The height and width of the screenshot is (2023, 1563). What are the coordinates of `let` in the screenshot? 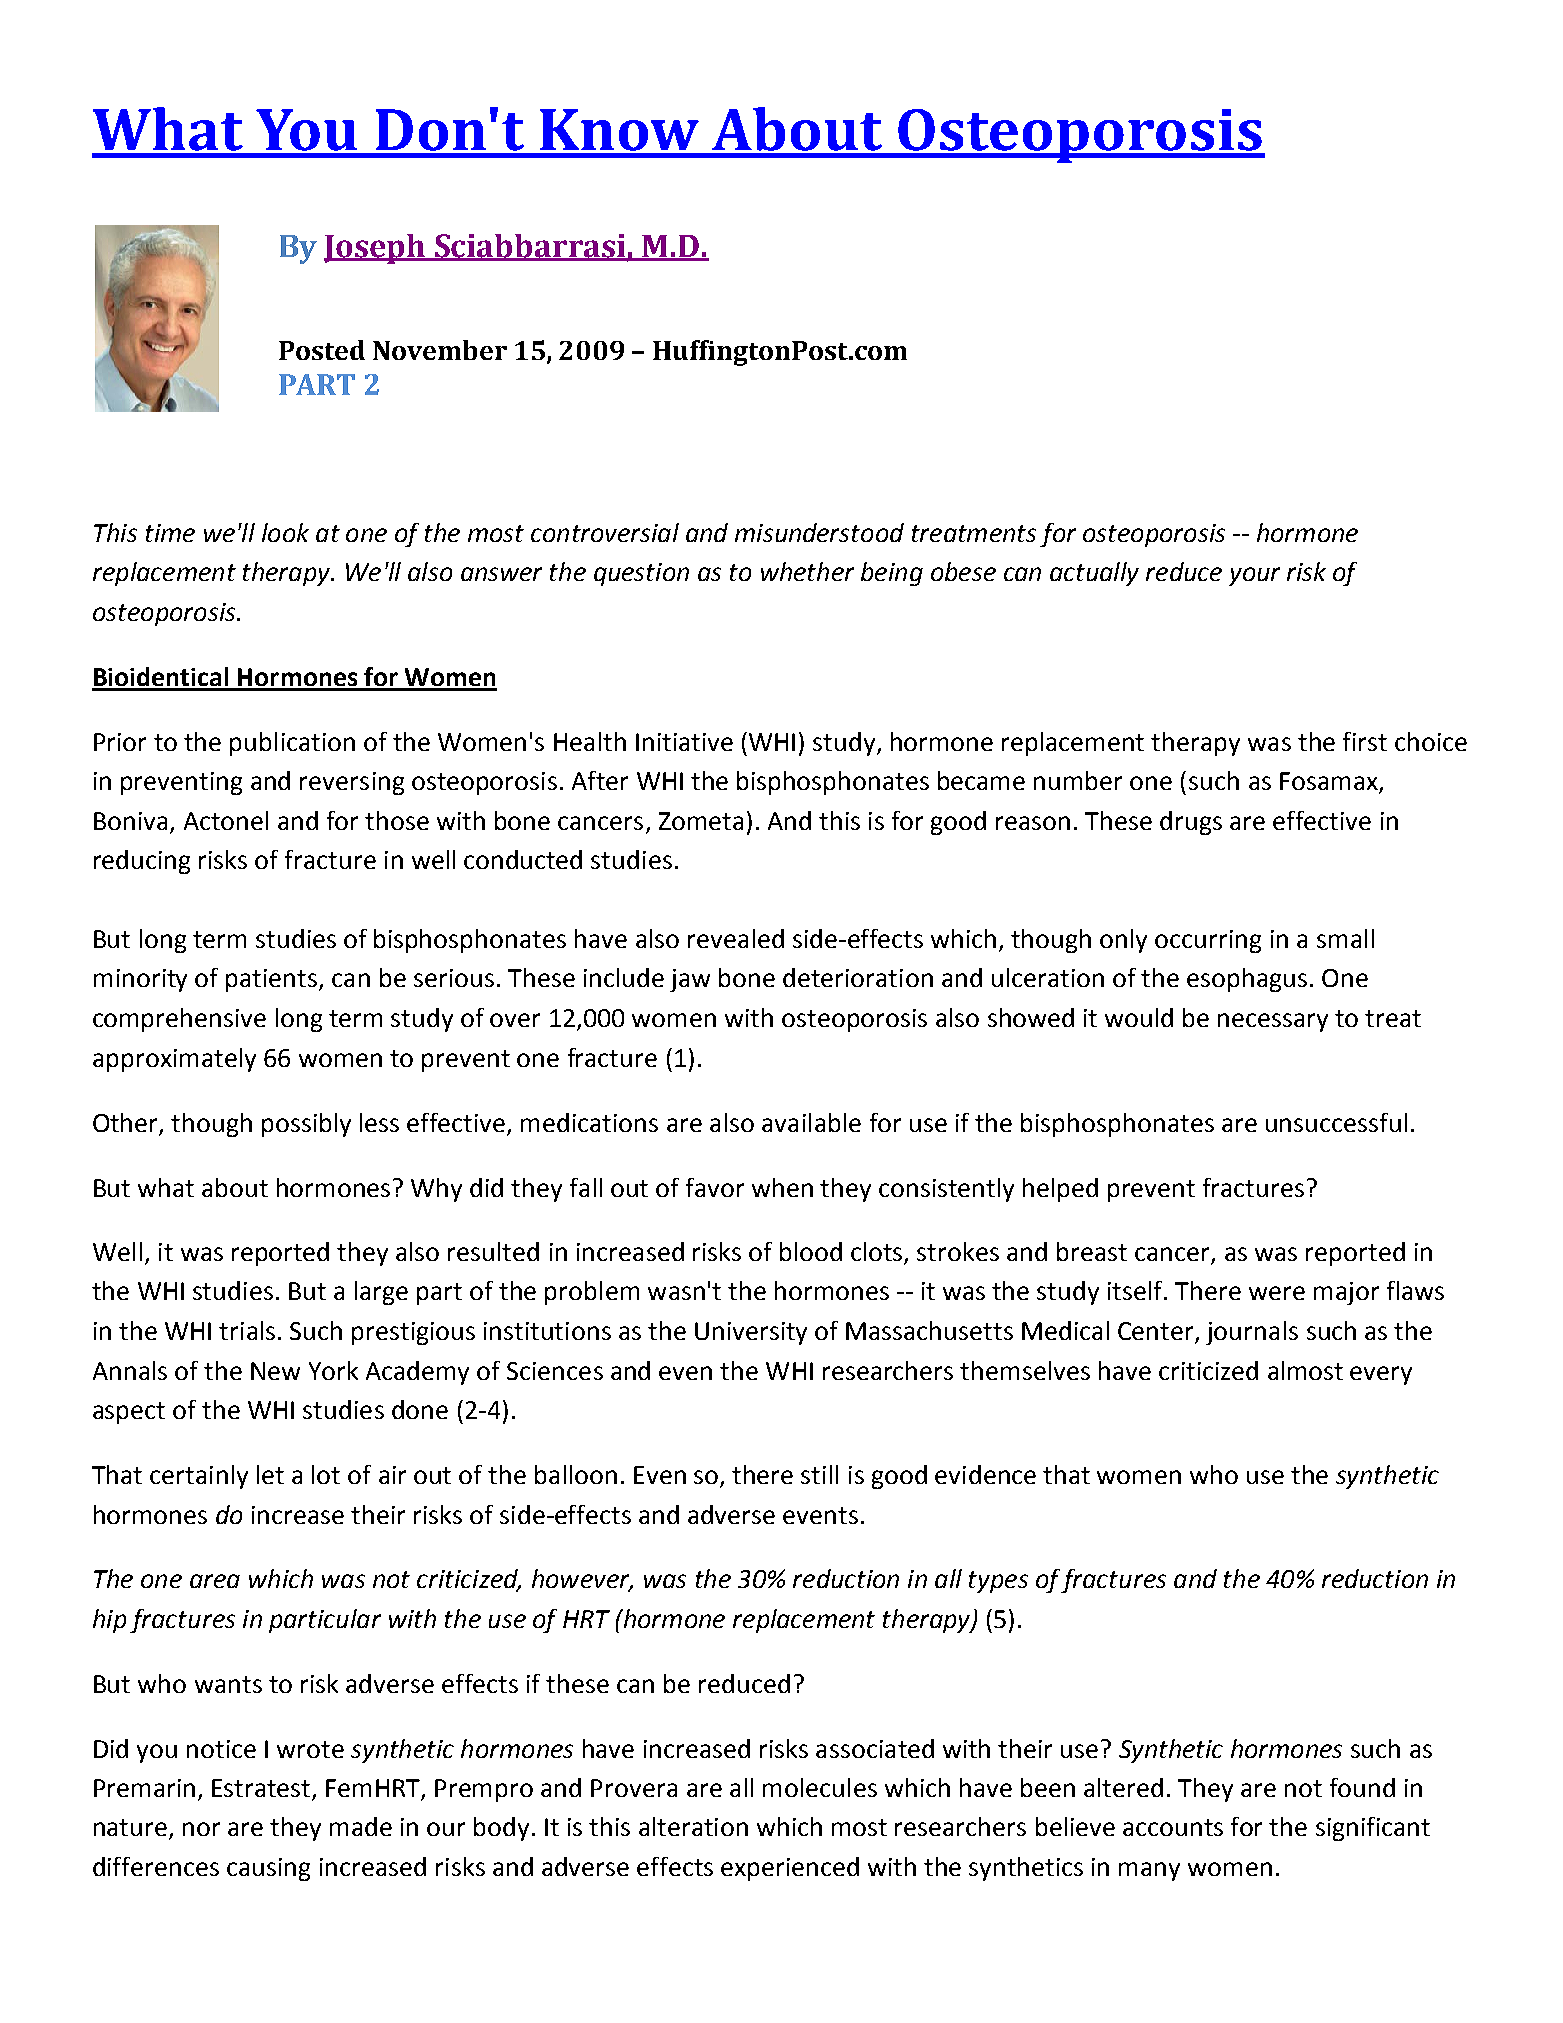 It's located at (270, 1474).
